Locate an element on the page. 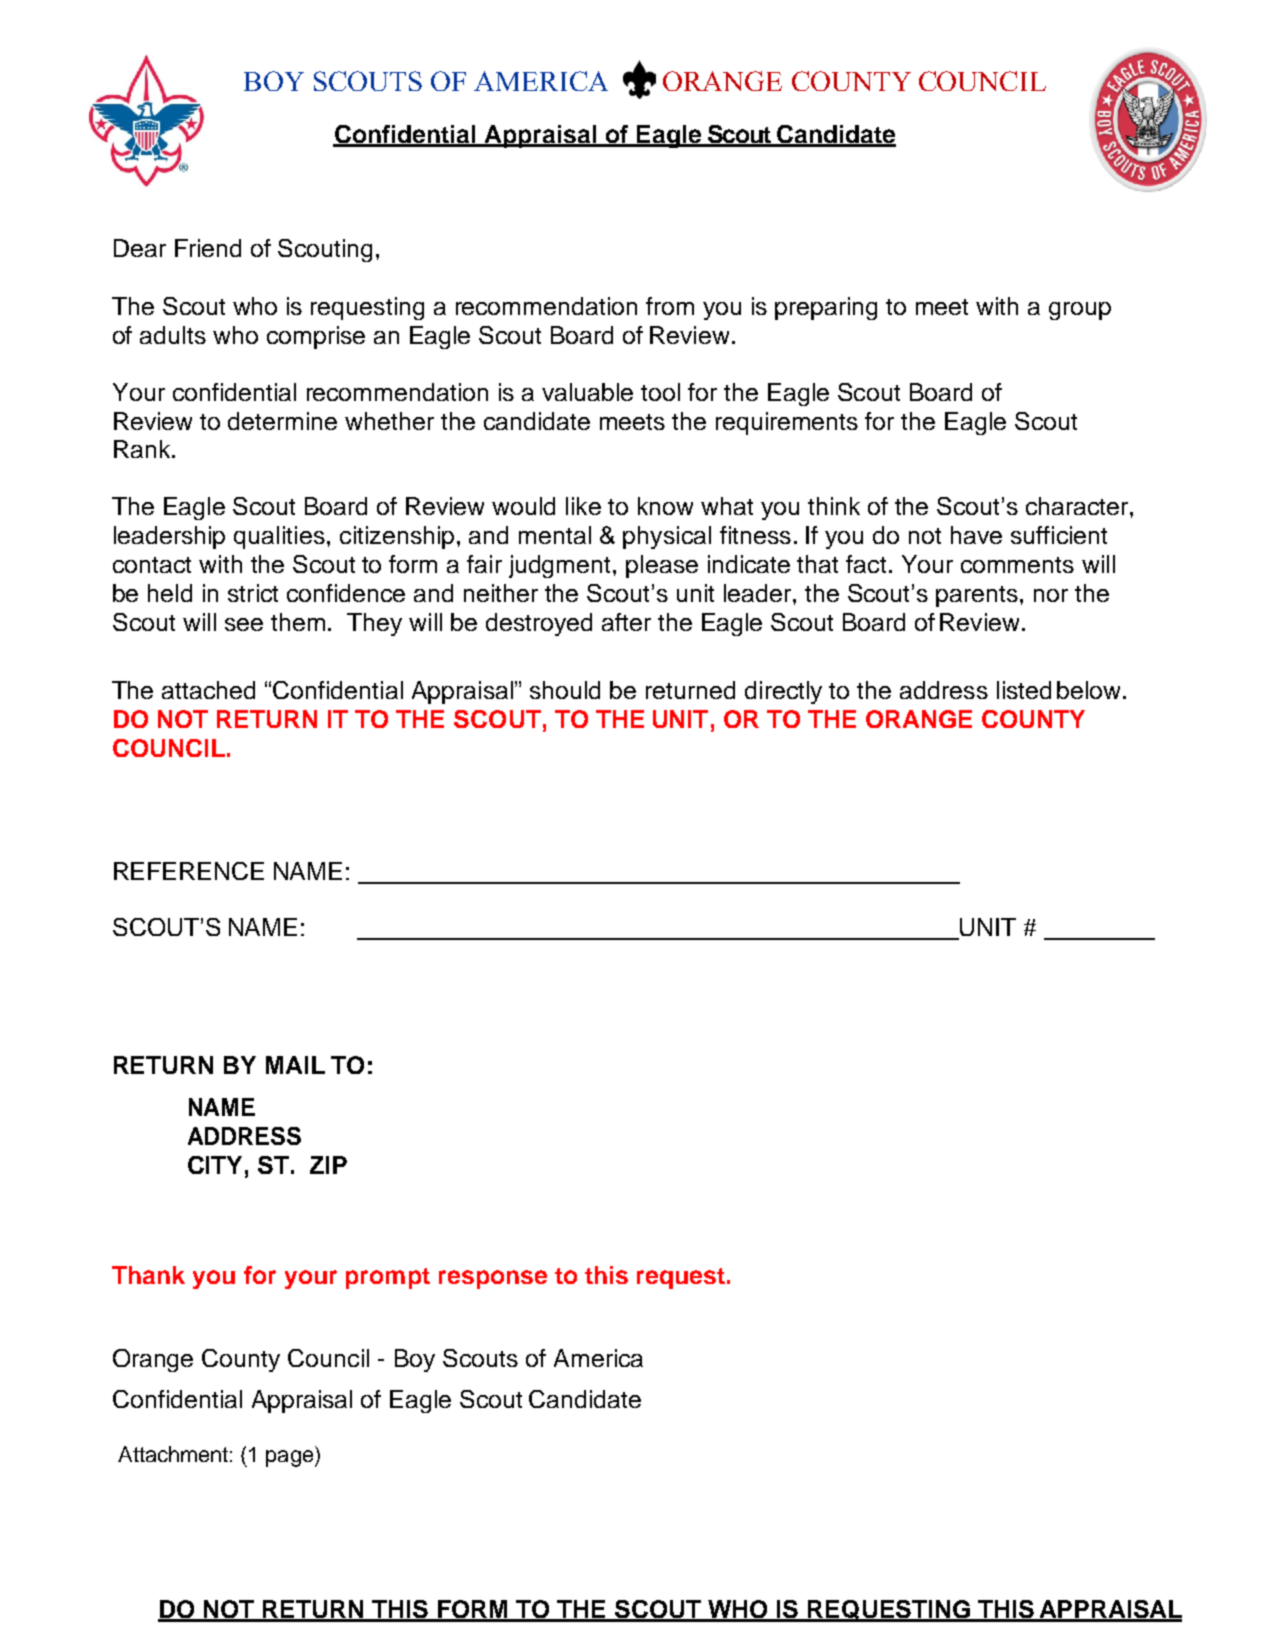  Friend is located at coordinates (208, 248).
